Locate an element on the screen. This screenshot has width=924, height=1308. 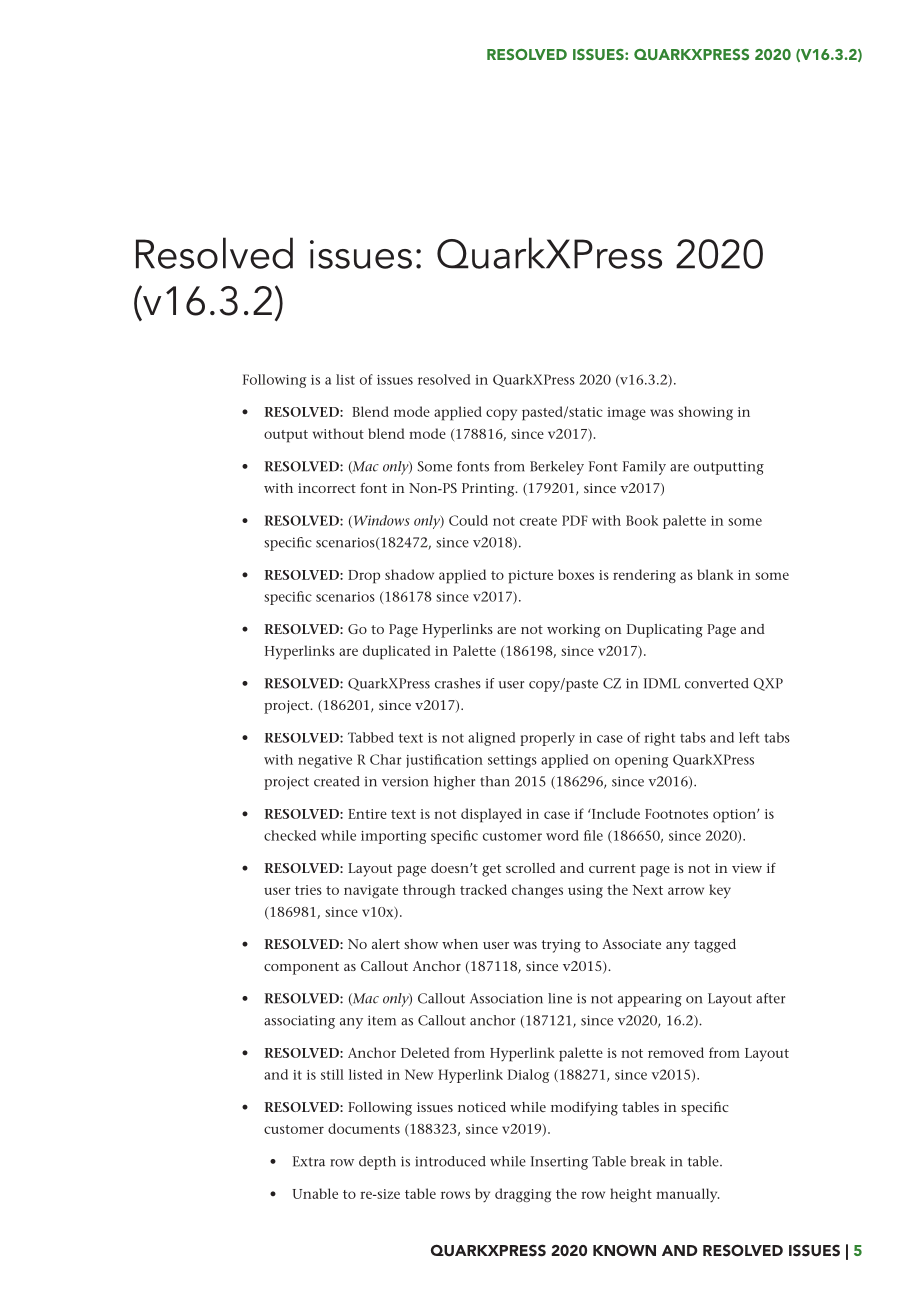
settings is located at coordinates (512, 761).
